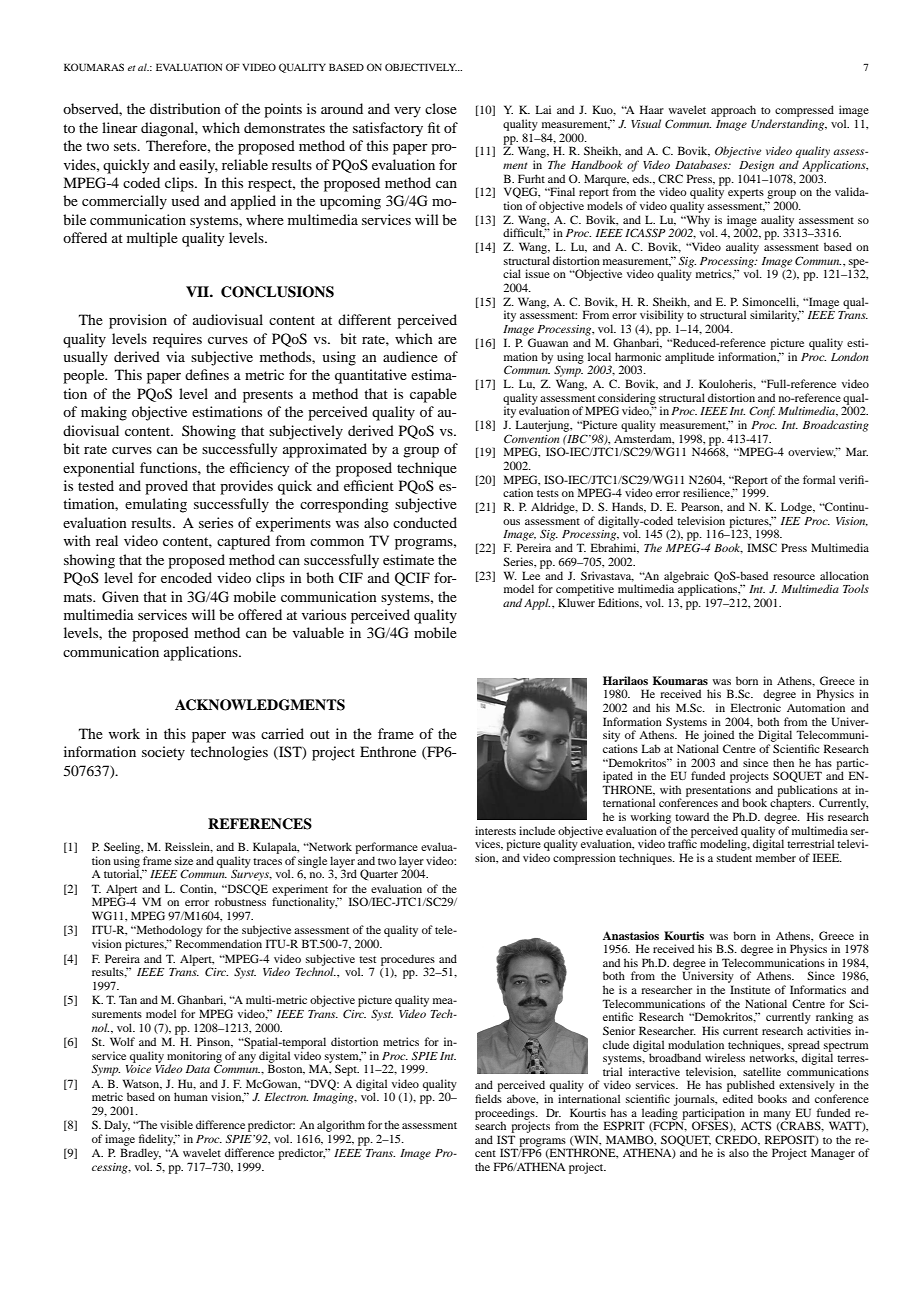  I want to click on easily, so click(198, 166).
